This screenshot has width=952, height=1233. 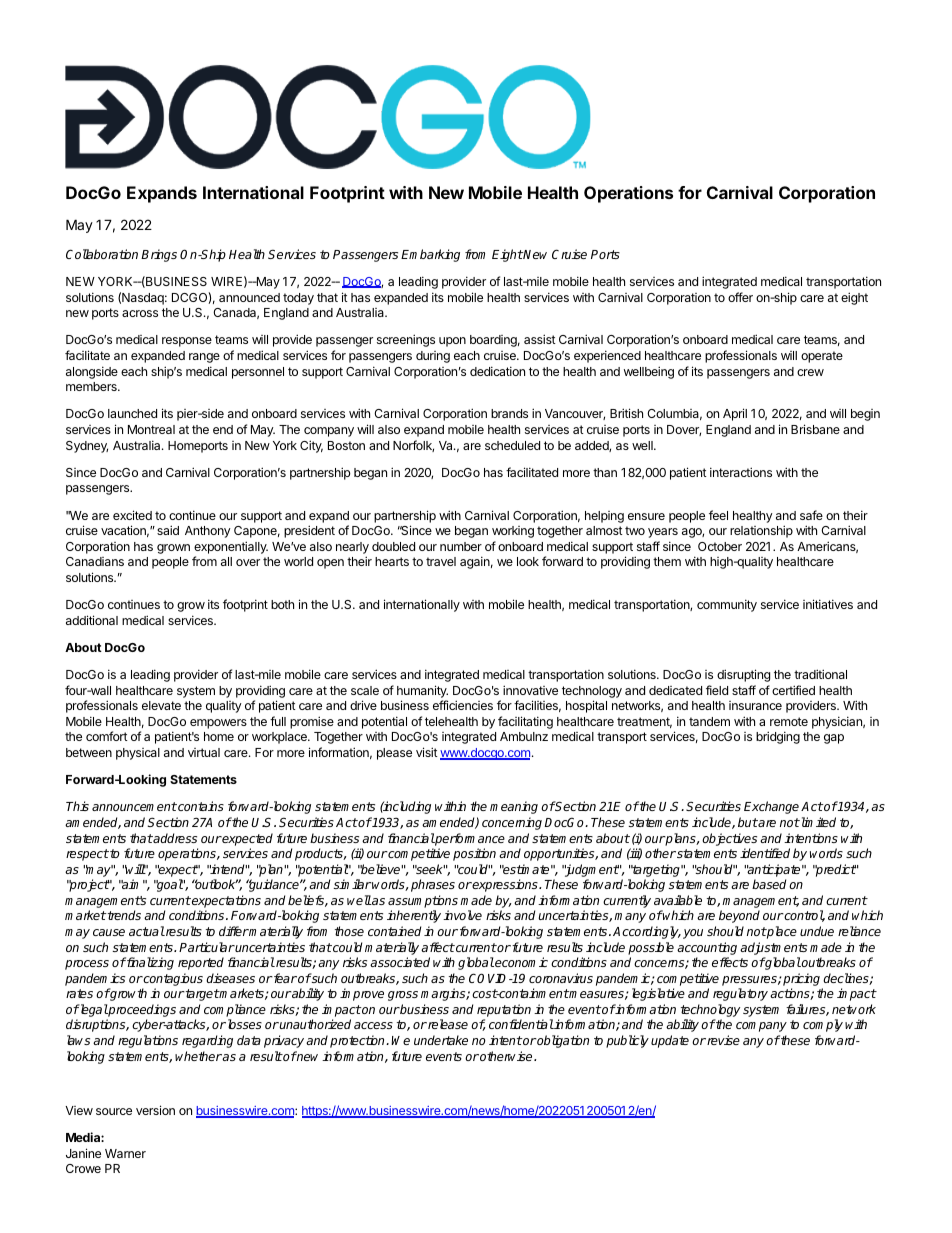 I want to click on Embarking, so click(x=430, y=255).
